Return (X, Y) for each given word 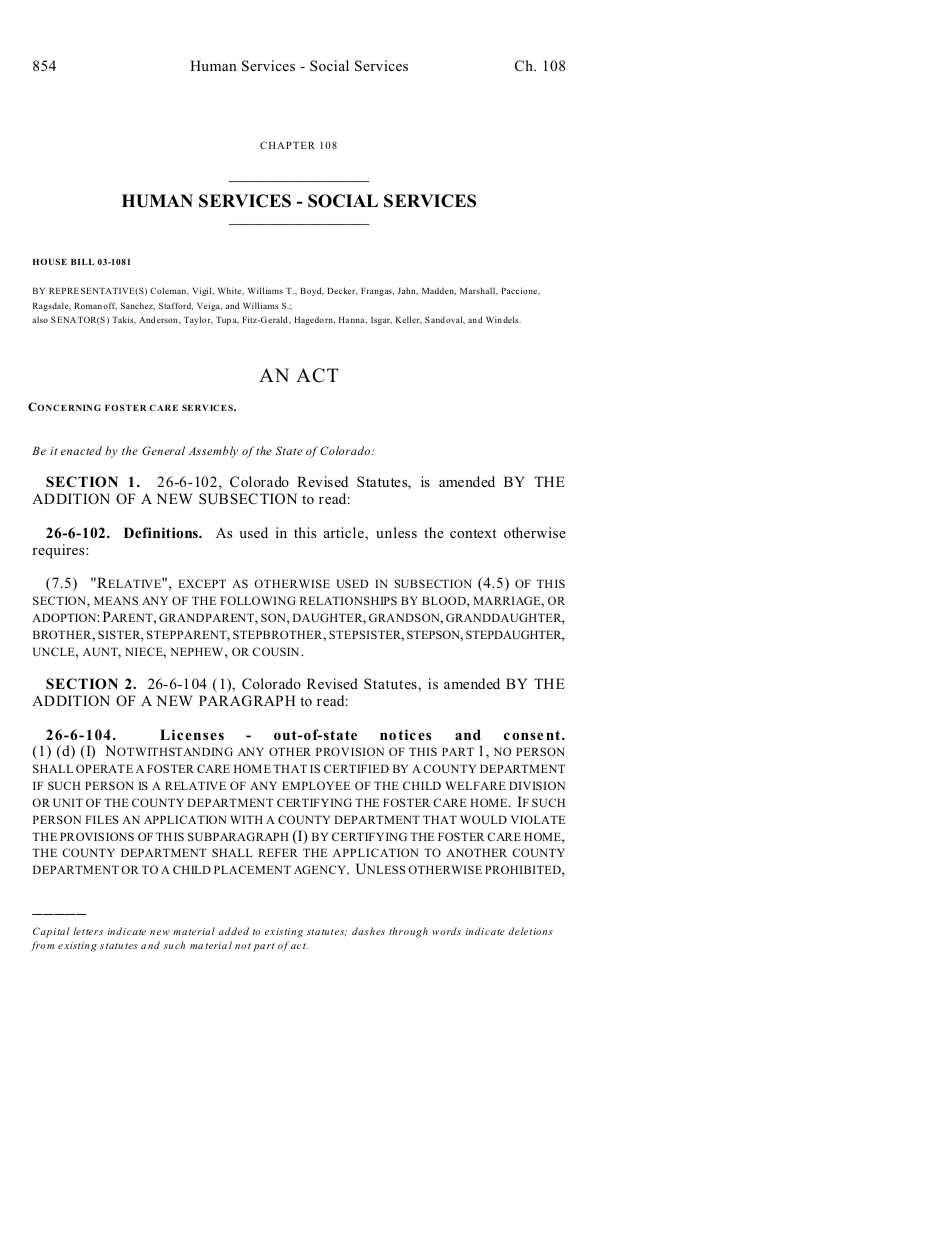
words (446, 931)
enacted (81, 450)
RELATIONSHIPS (348, 600)
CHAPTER (287, 145)
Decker (342, 290)
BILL (82, 262)
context (473, 533)
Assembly (213, 452)
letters (88, 931)
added (234, 931)
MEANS (116, 600)
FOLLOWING (258, 600)
